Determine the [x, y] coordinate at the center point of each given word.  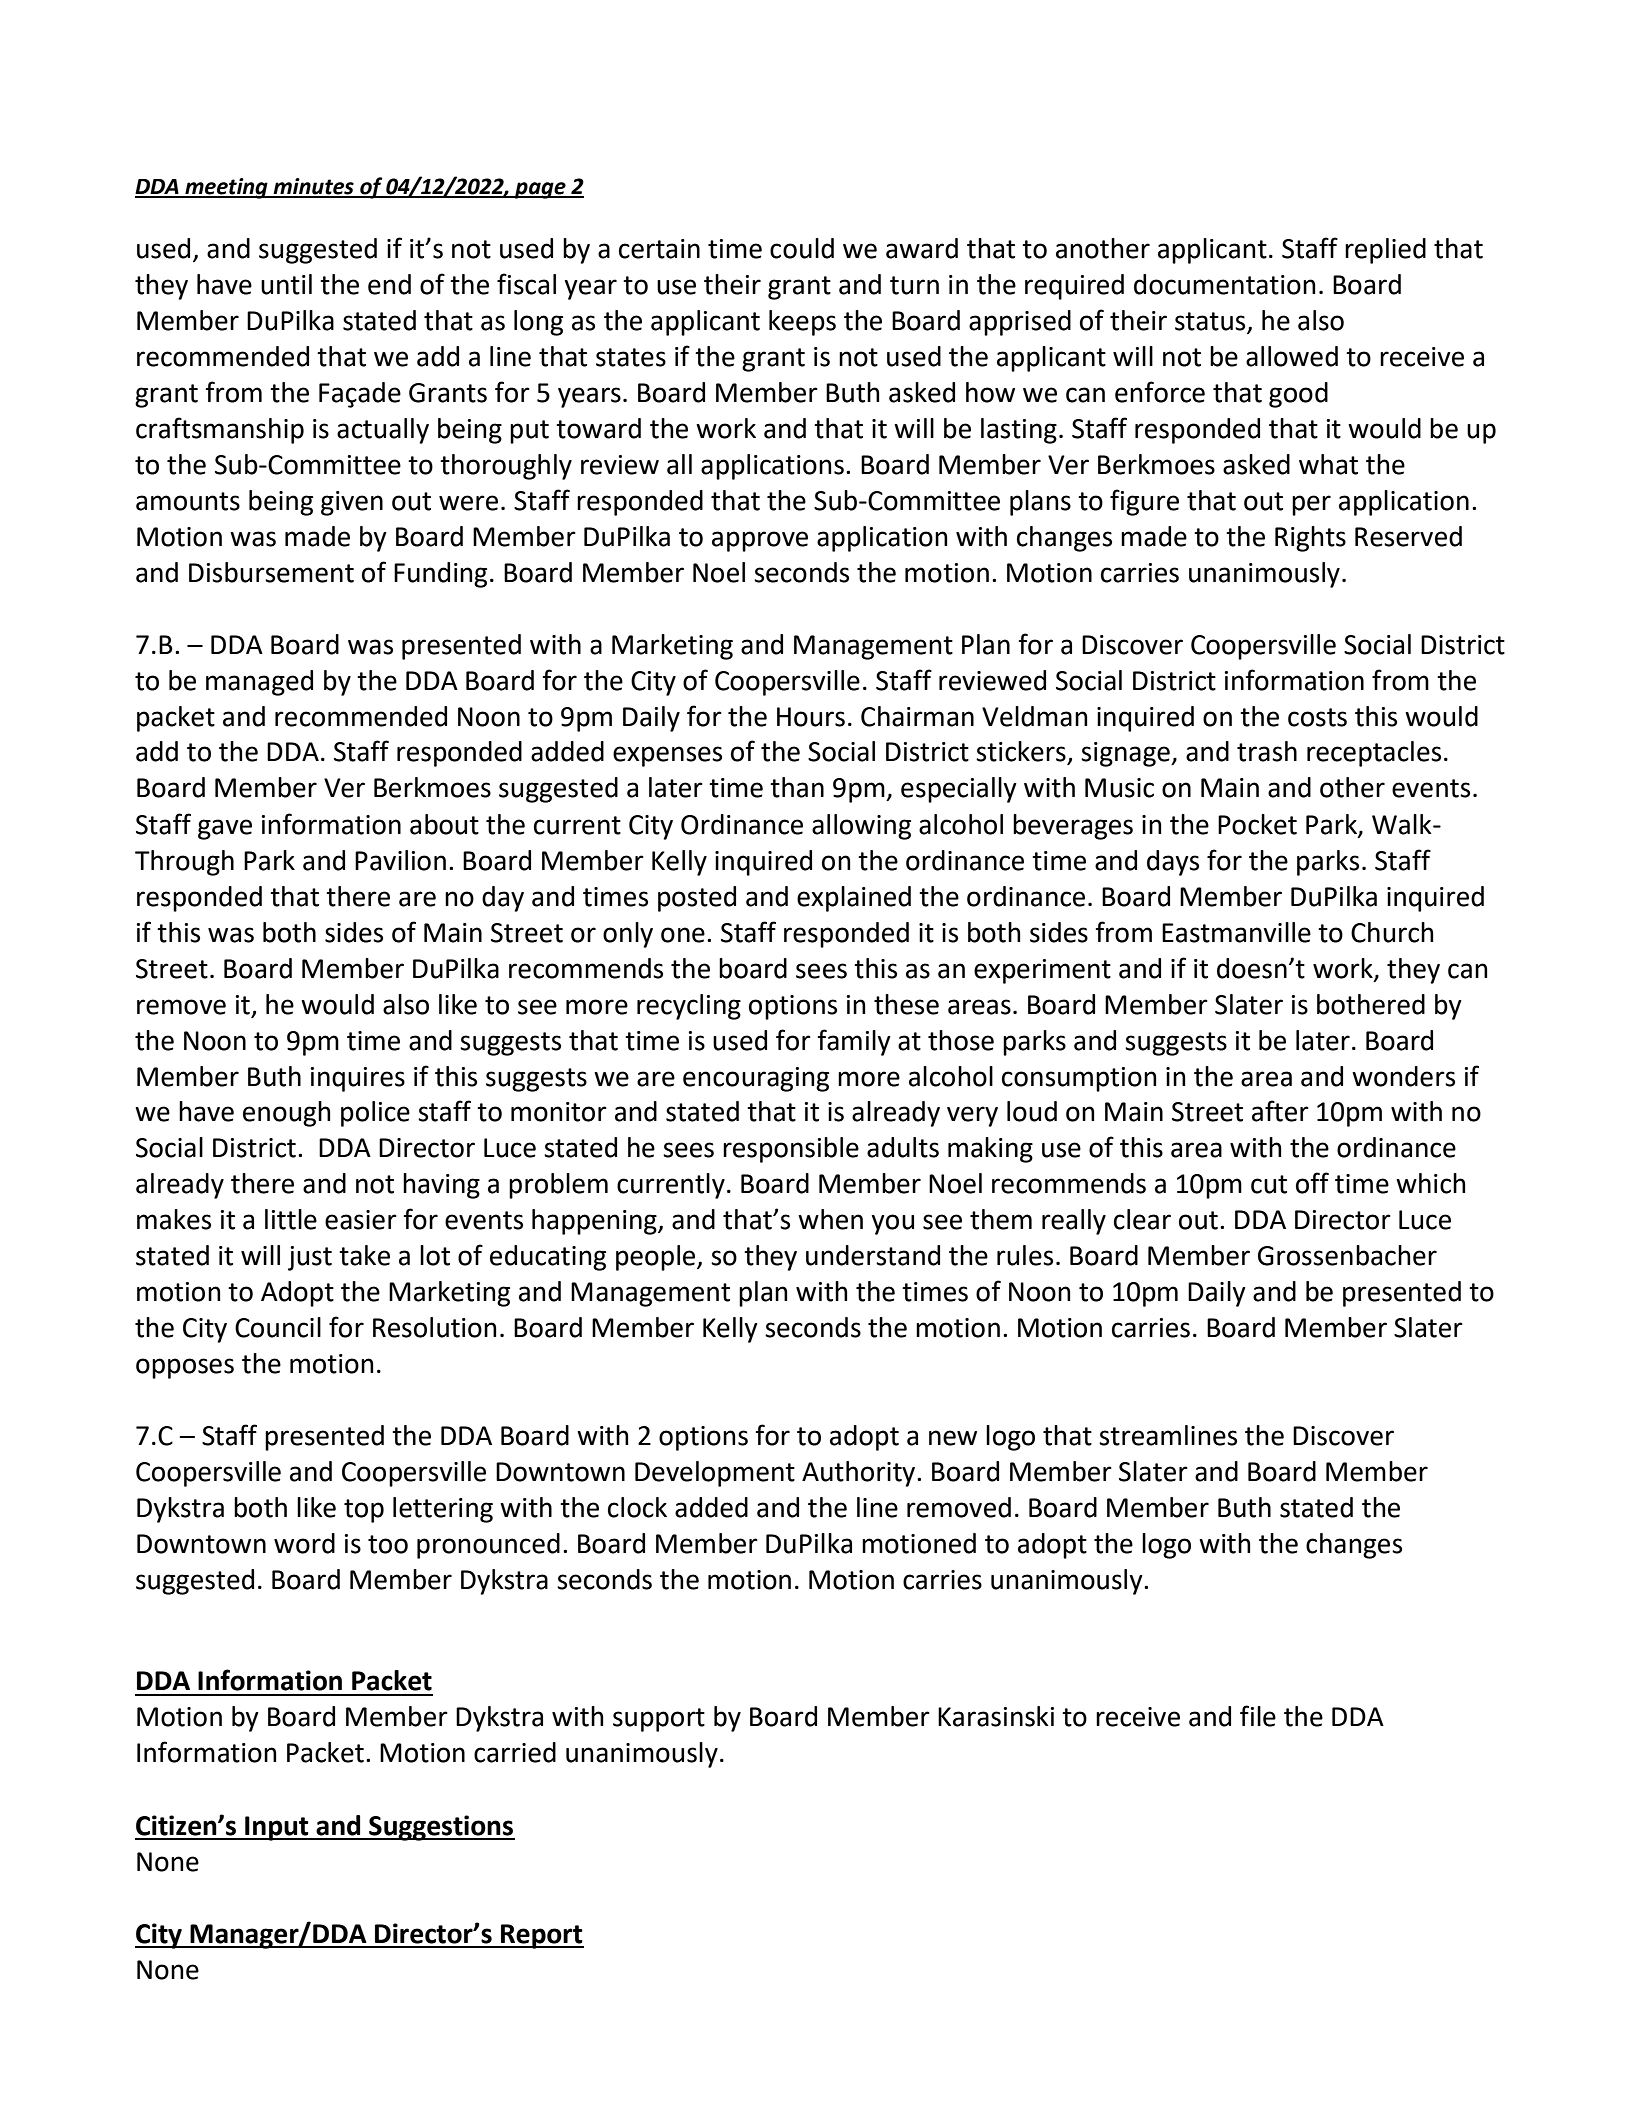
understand [873, 1255]
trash [1267, 751]
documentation [1225, 284]
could [802, 248]
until [286, 284]
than [797, 787]
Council [278, 1327]
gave [225, 829]
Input [277, 1828]
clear [1142, 1219]
